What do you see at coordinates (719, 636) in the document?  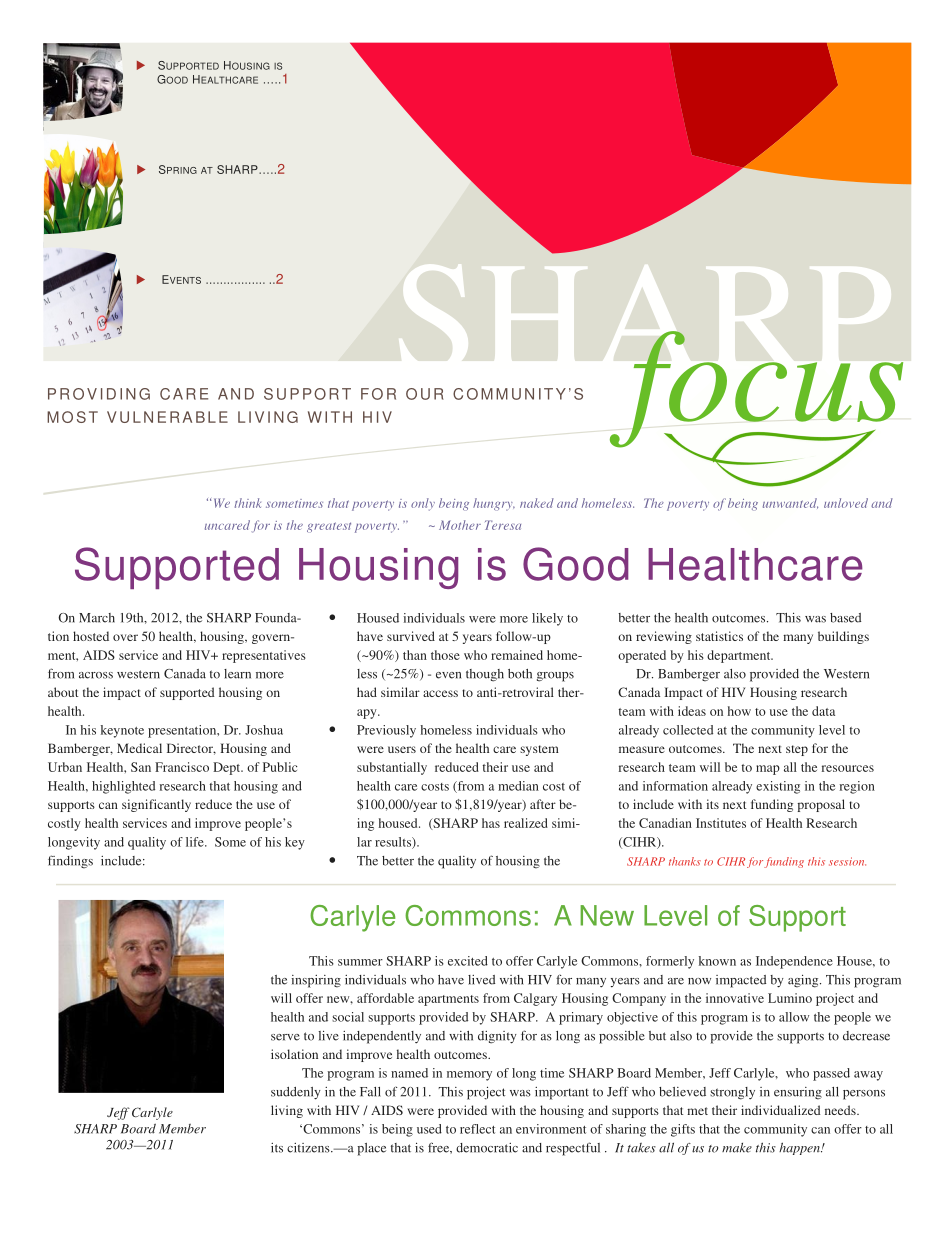 I see `statistics` at bounding box center [719, 636].
